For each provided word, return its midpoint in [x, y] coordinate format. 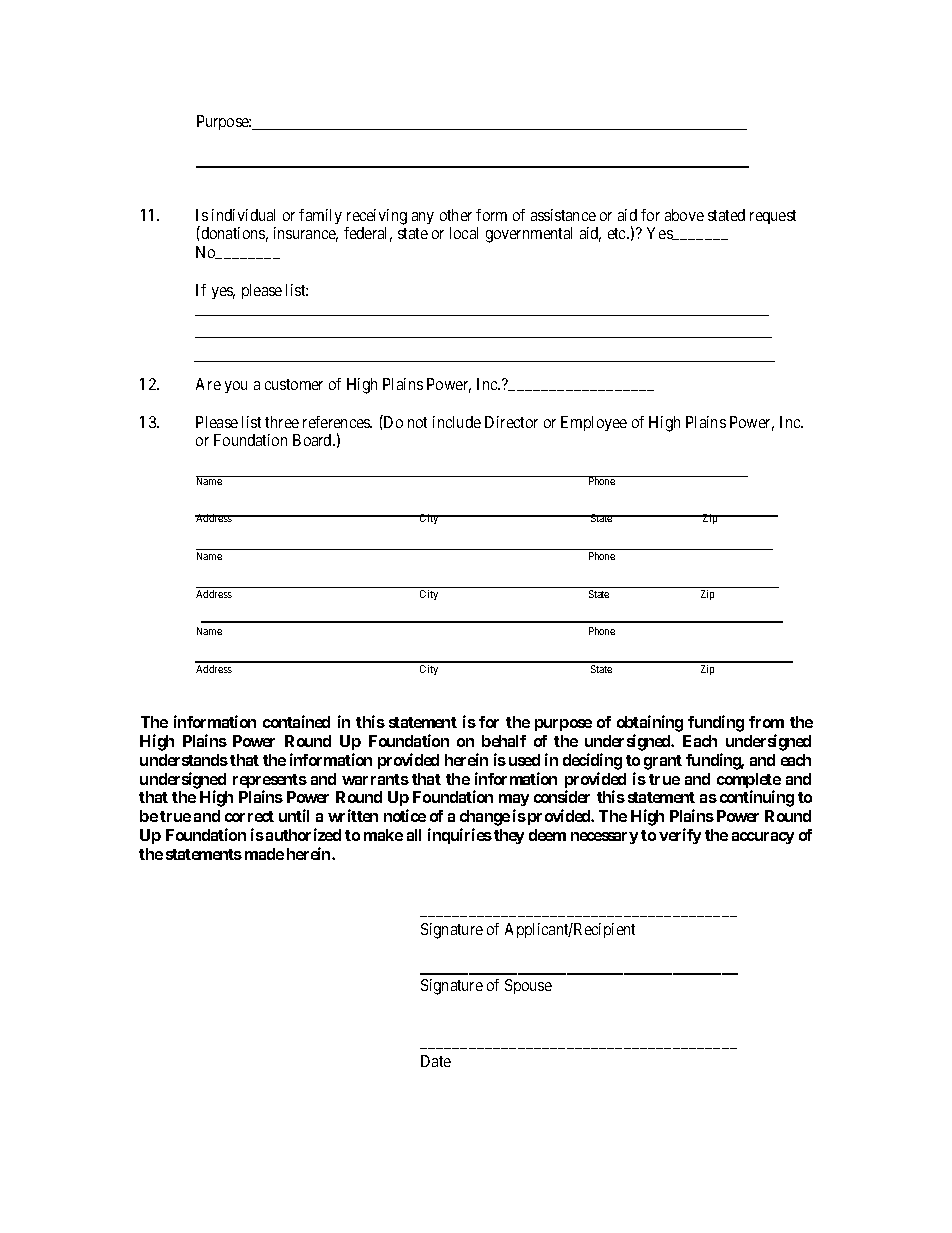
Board [313, 440]
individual [243, 215]
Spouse [528, 986]
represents [270, 782]
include [457, 422]
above [684, 215]
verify [680, 836]
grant [663, 762]
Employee [594, 423]
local [464, 233]
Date [436, 1061]
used [524, 760]
